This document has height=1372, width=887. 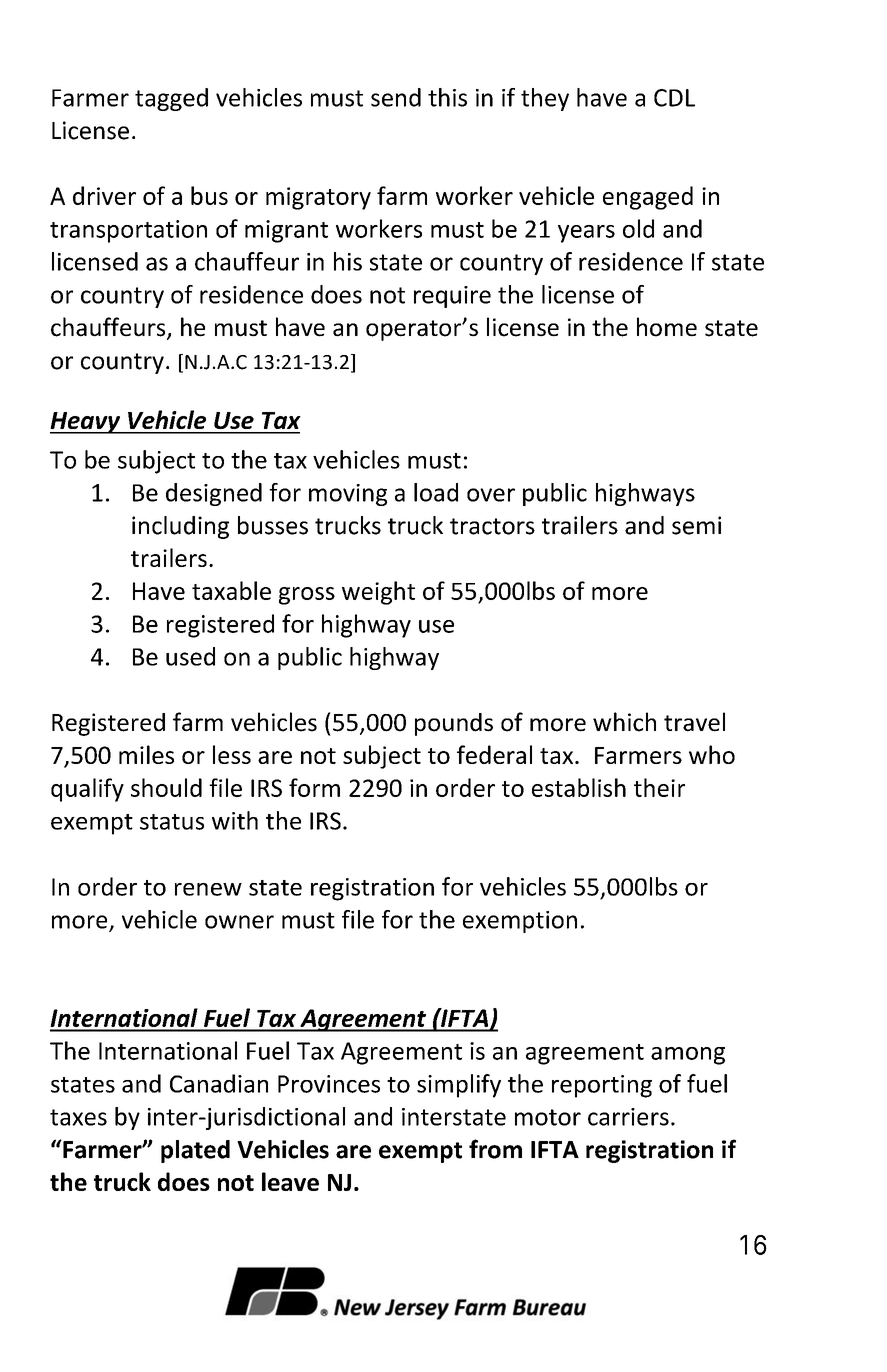 What do you see at coordinates (674, 98) in the document?
I see `CDL` at bounding box center [674, 98].
